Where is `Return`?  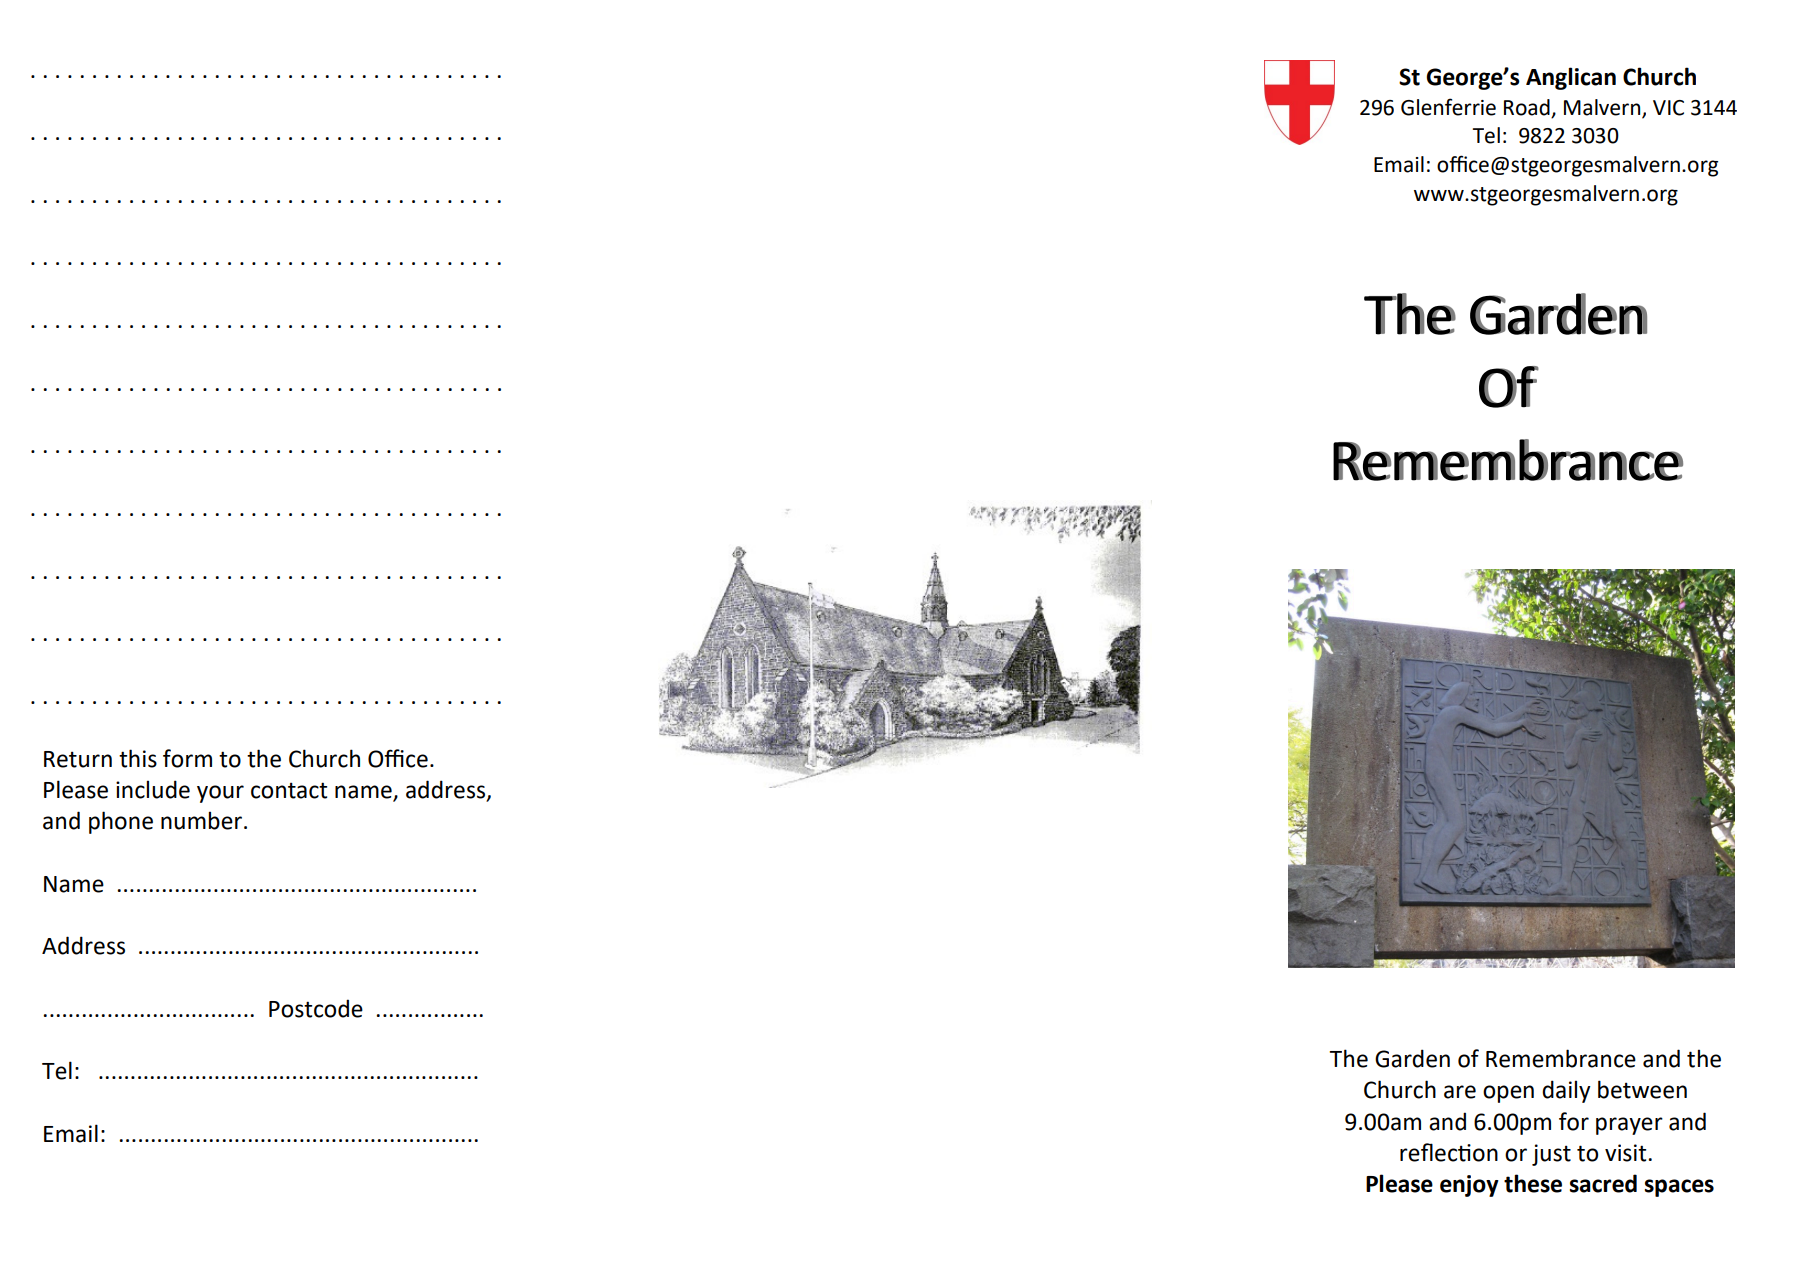
Return is located at coordinates (78, 759).
